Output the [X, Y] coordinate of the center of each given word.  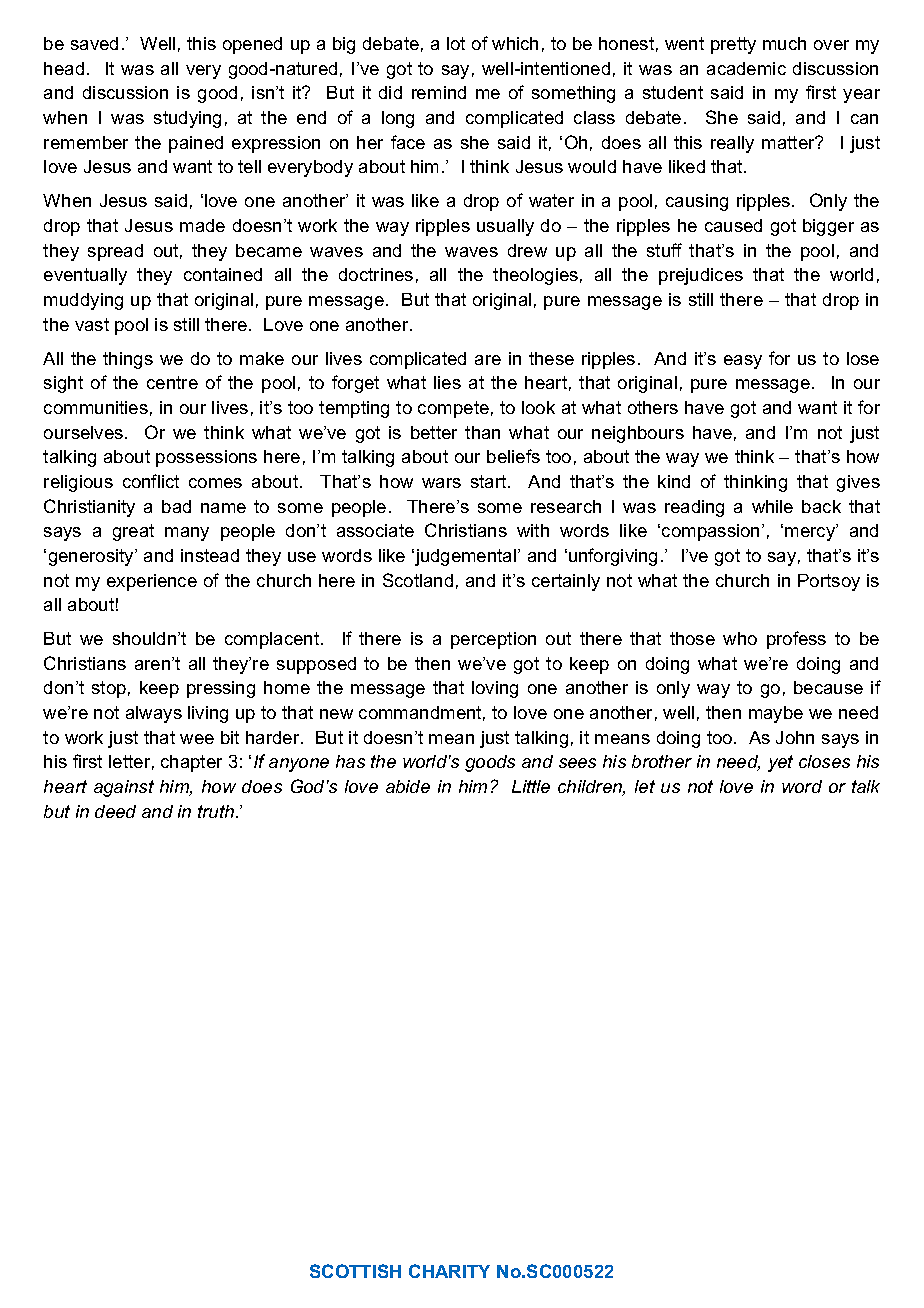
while [772, 506]
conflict [151, 481]
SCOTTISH [355, 1271]
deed [115, 811]
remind [439, 92]
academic [746, 68]
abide [408, 786]
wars [441, 483]
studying [187, 119]
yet [780, 763]
